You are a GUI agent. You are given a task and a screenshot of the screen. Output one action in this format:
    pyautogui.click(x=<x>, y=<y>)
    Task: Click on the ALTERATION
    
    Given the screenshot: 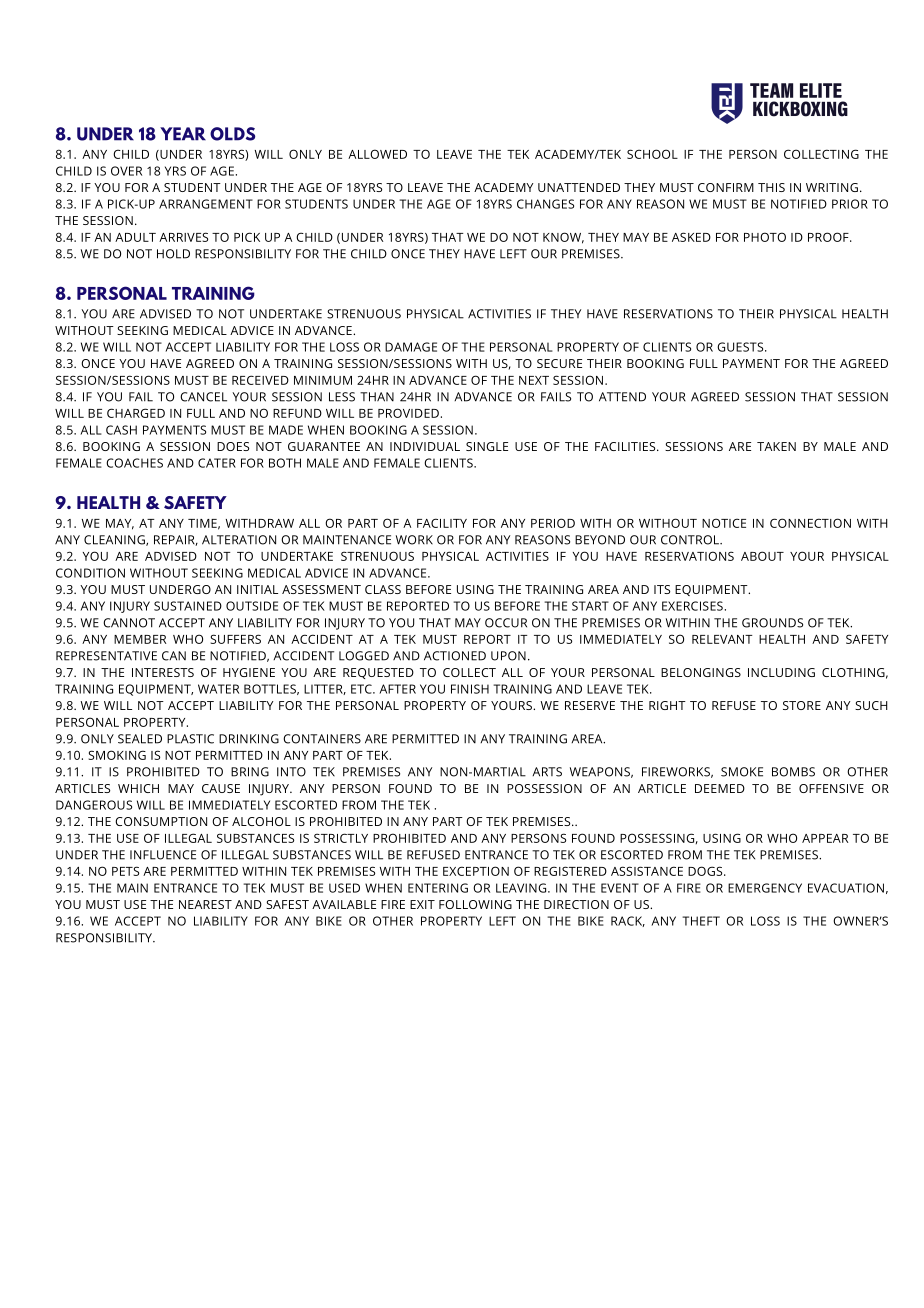 What is the action you would take?
    pyautogui.click(x=239, y=540)
